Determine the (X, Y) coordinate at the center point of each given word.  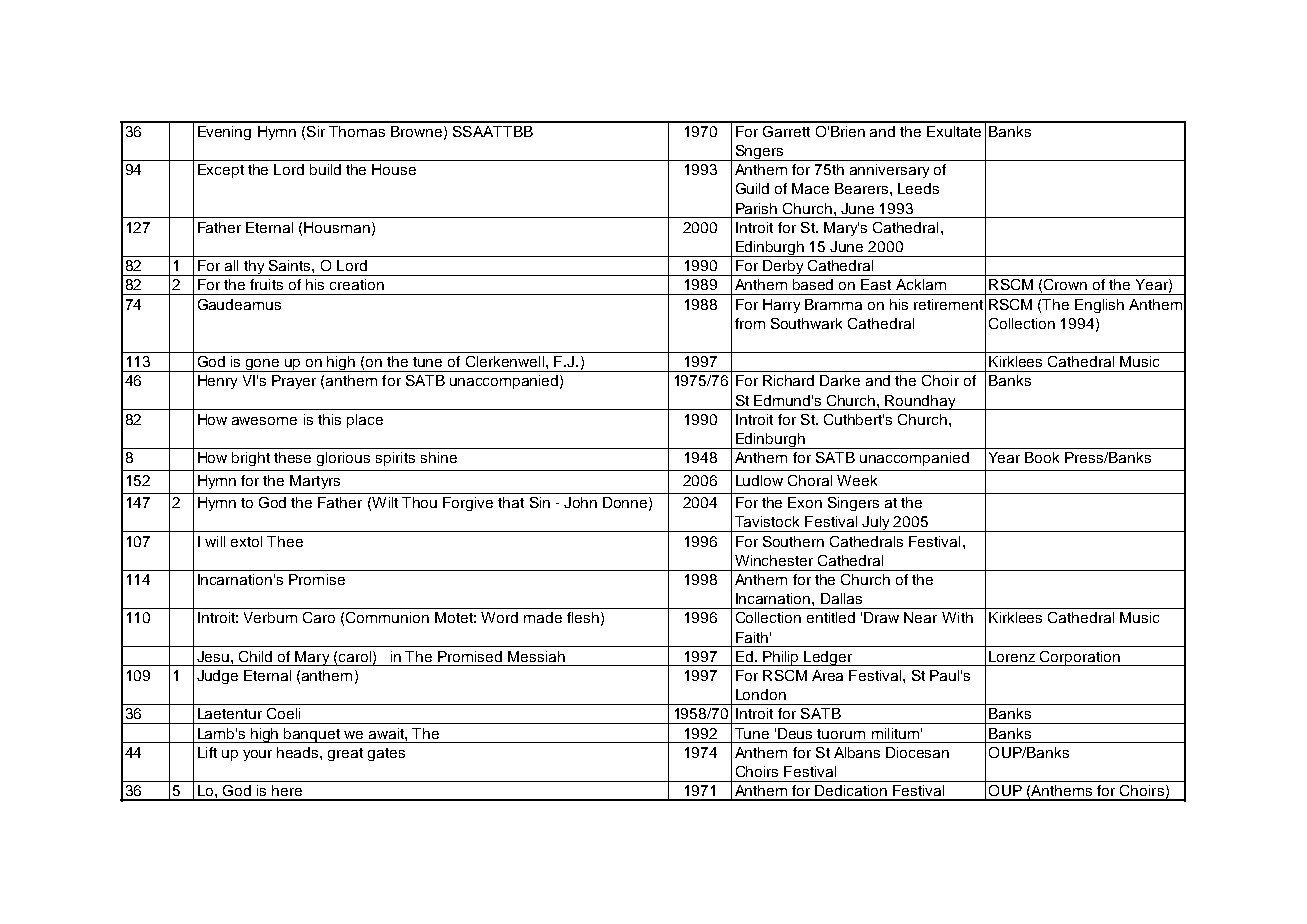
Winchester (774, 560)
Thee (285, 541)
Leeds (918, 188)
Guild (752, 188)
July (876, 524)
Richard (788, 380)
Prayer (294, 382)
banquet (312, 735)
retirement (948, 304)
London (761, 694)
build (325, 169)
